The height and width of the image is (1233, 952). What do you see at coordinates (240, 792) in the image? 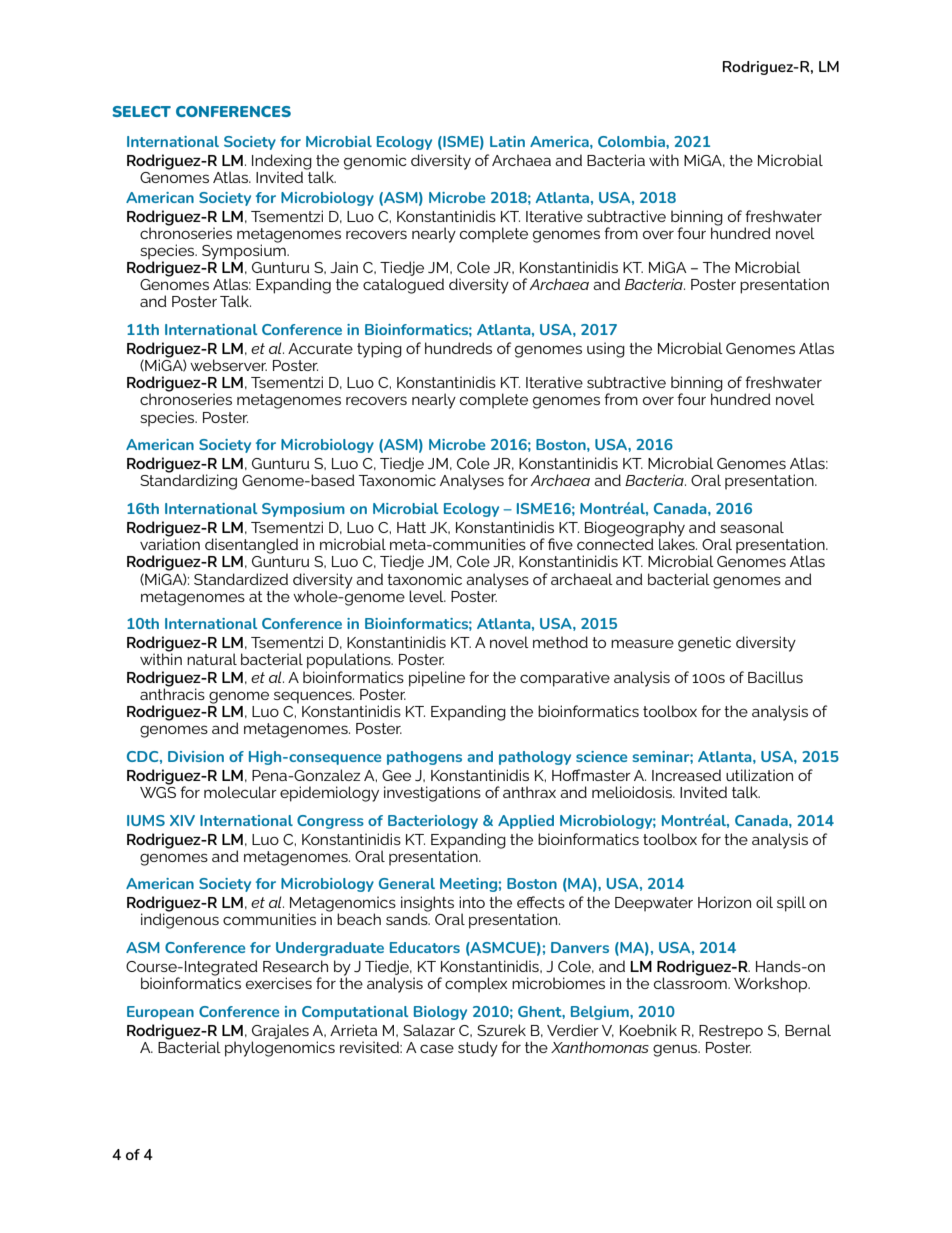
I see `molecular` at bounding box center [240, 792].
